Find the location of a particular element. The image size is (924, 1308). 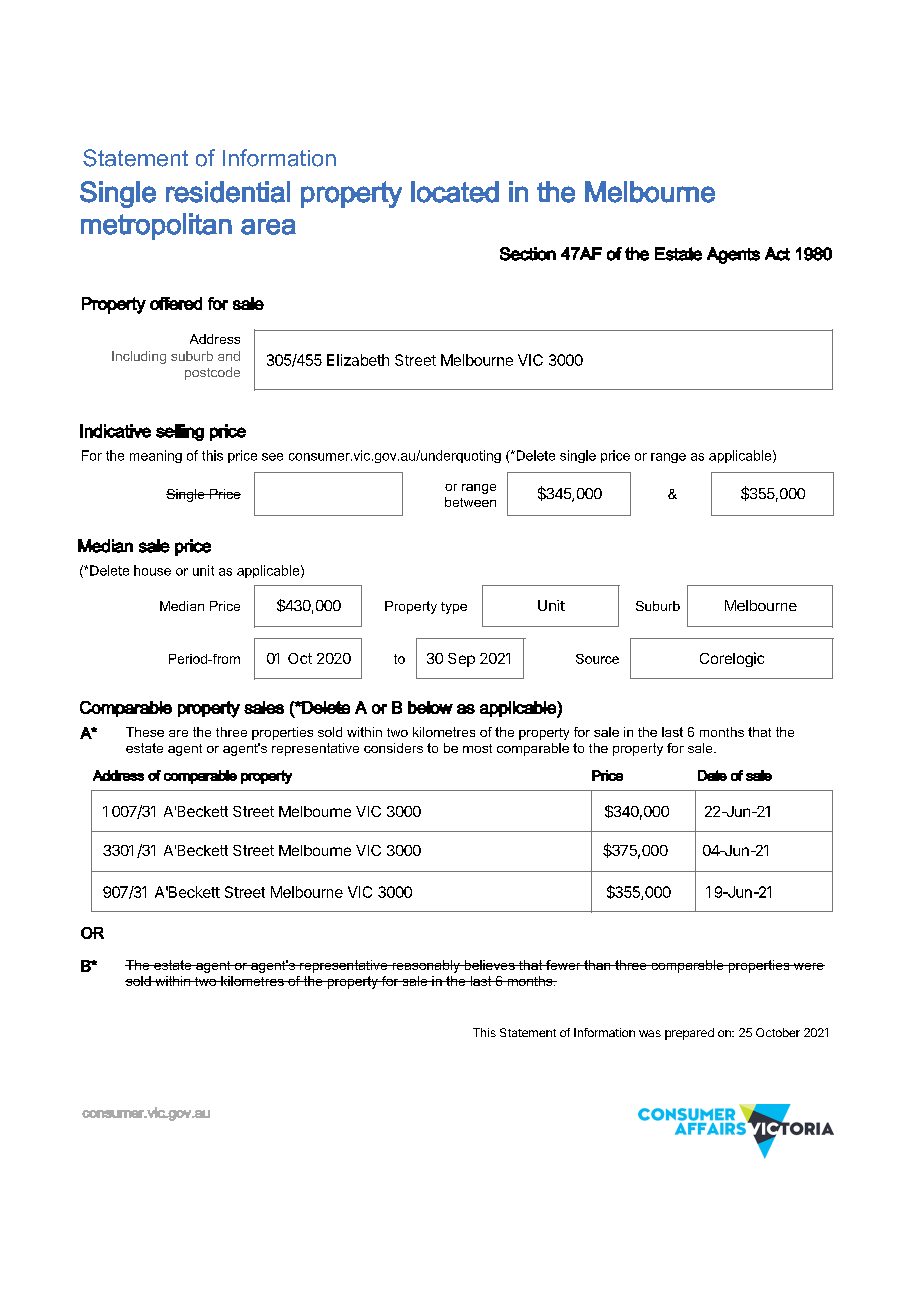

selling is located at coordinates (180, 432).
